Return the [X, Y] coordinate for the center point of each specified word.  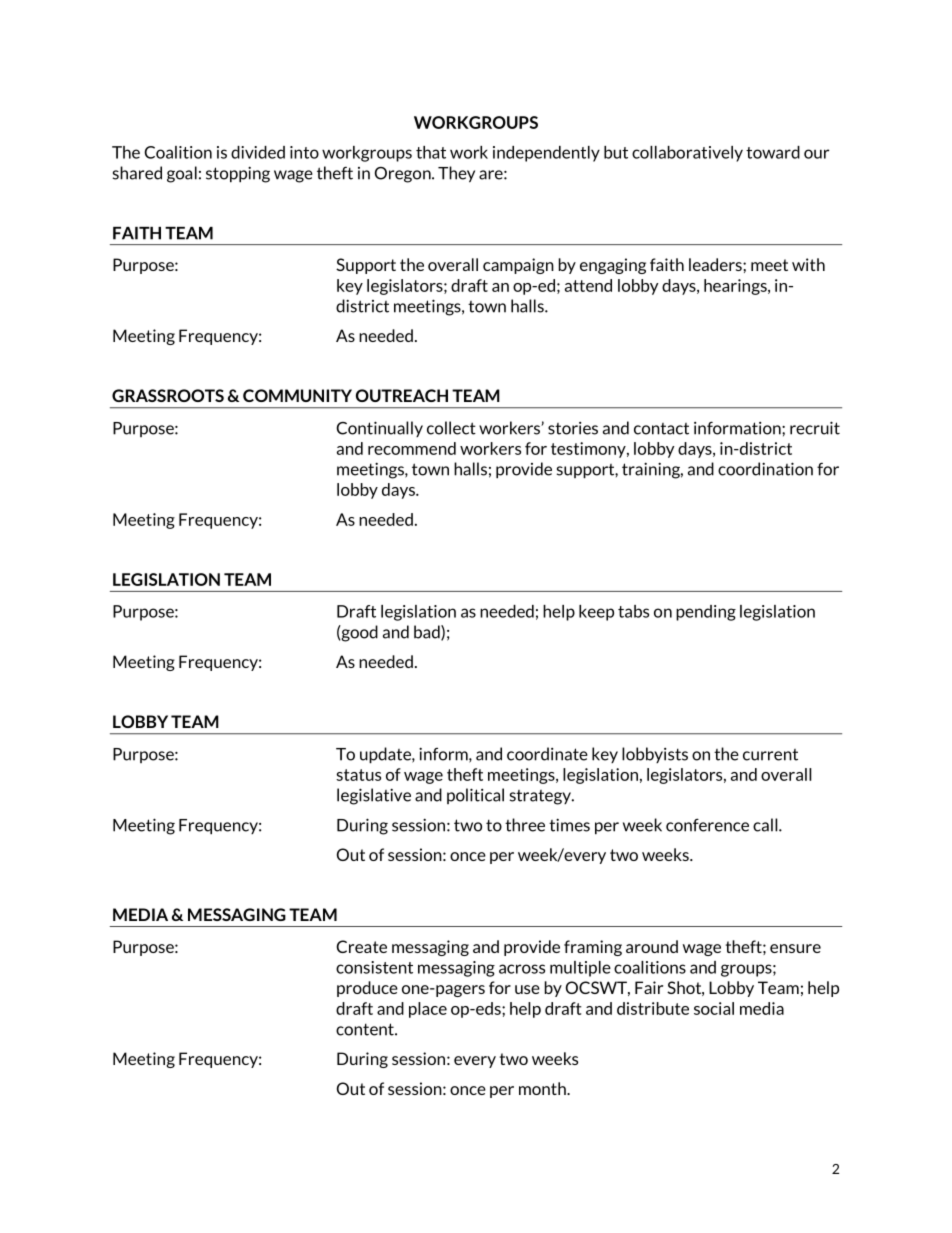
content [366, 1029]
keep [596, 613]
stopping [238, 174]
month [543, 1088]
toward [773, 152]
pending [706, 613]
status [358, 775]
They [456, 174]
